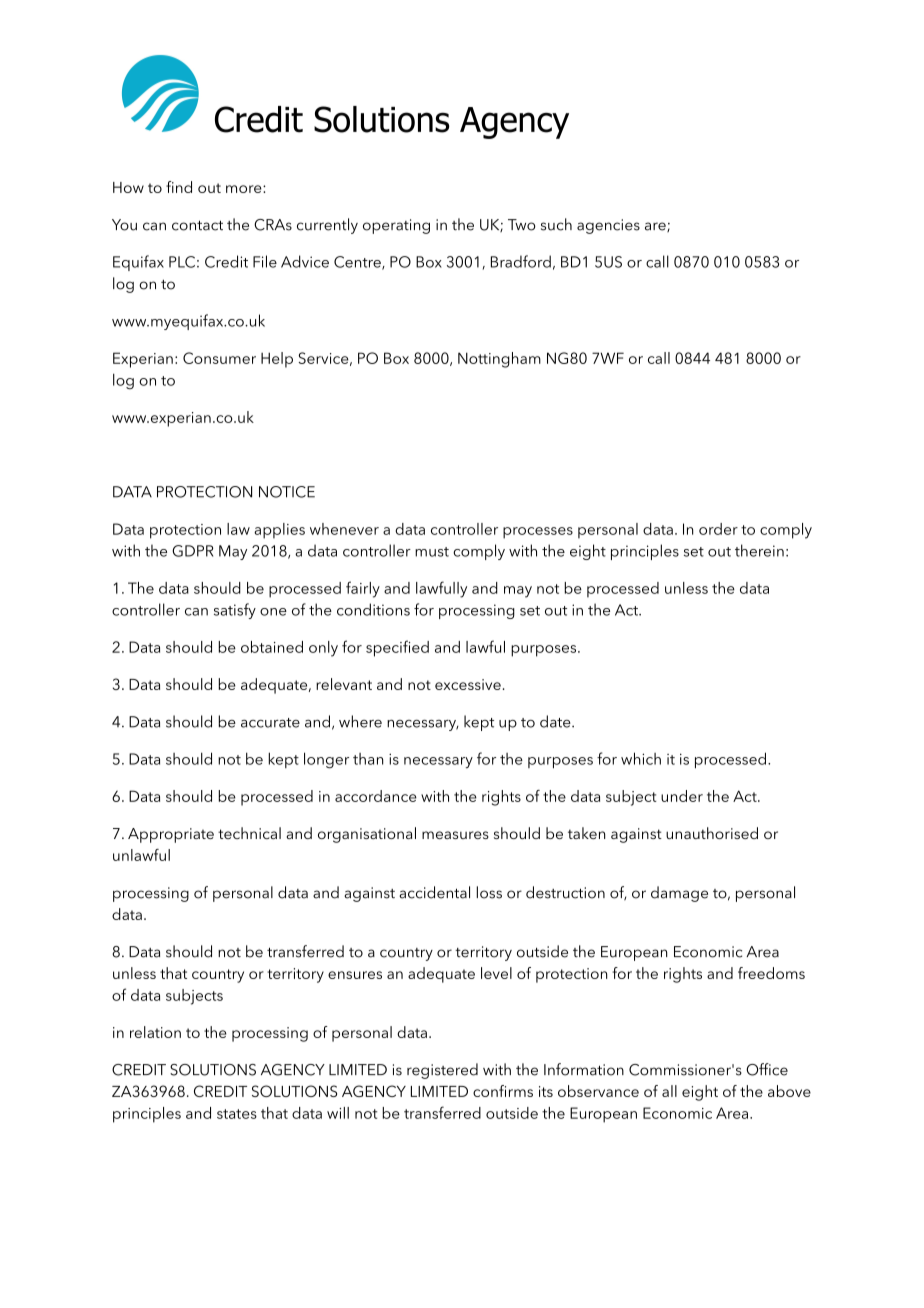 This page has height=1308, width=924. What do you see at coordinates (468, 684) in the page?
I see `excessive` at bounding box center [468, 684].
